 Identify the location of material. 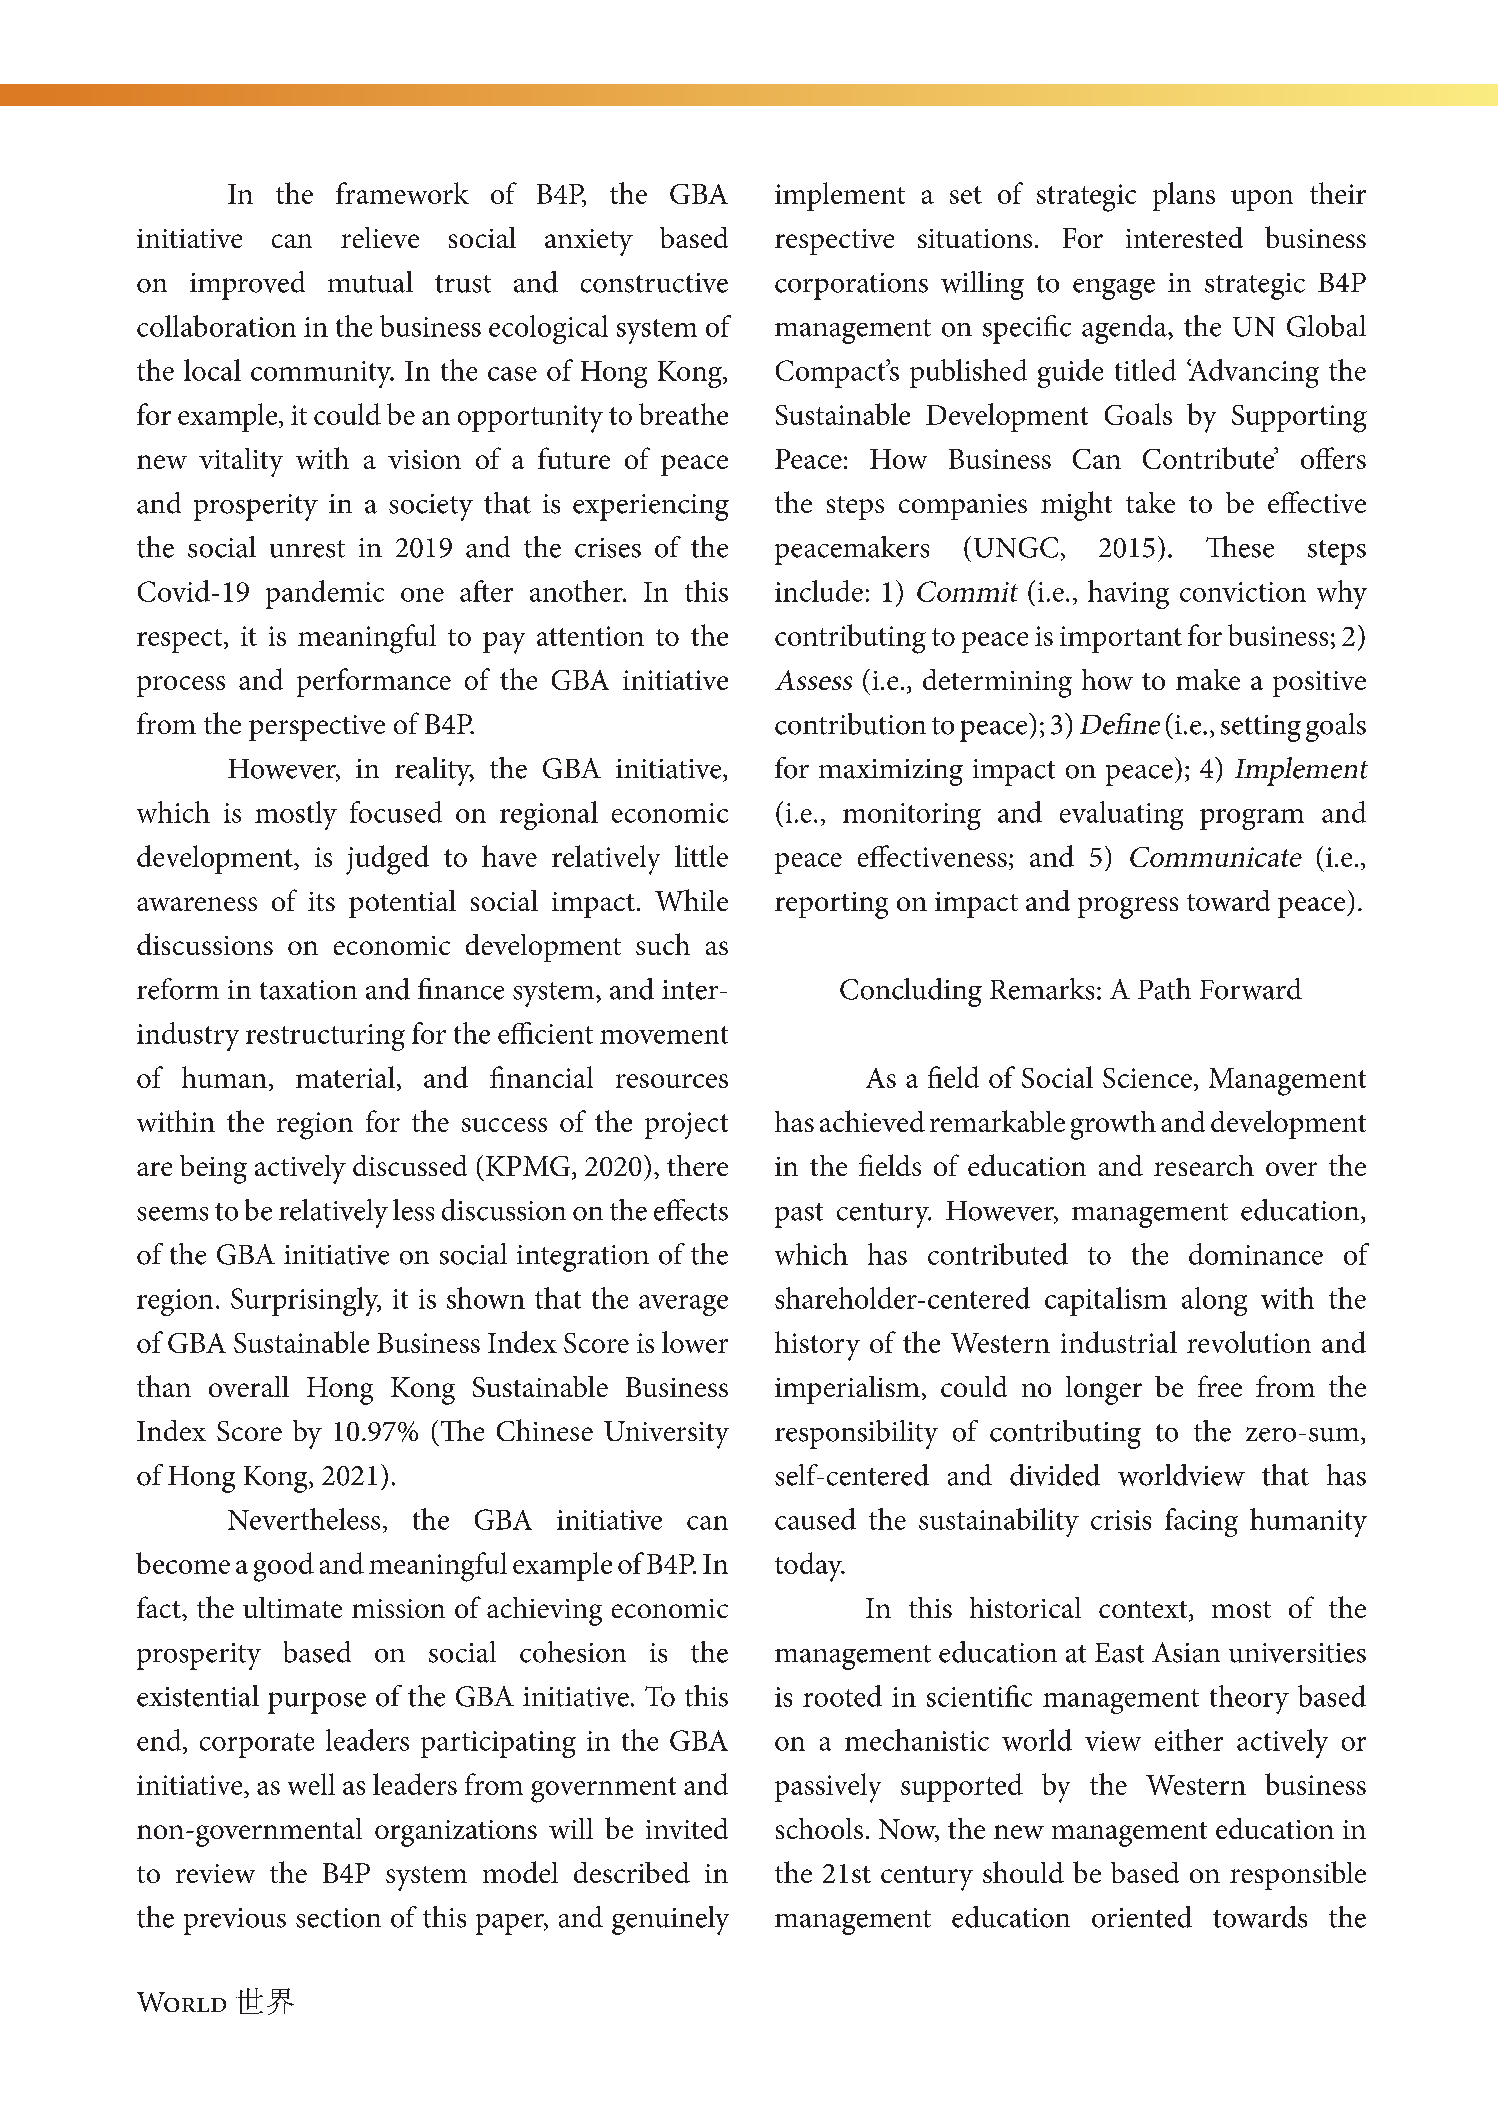
(345, 1077).
